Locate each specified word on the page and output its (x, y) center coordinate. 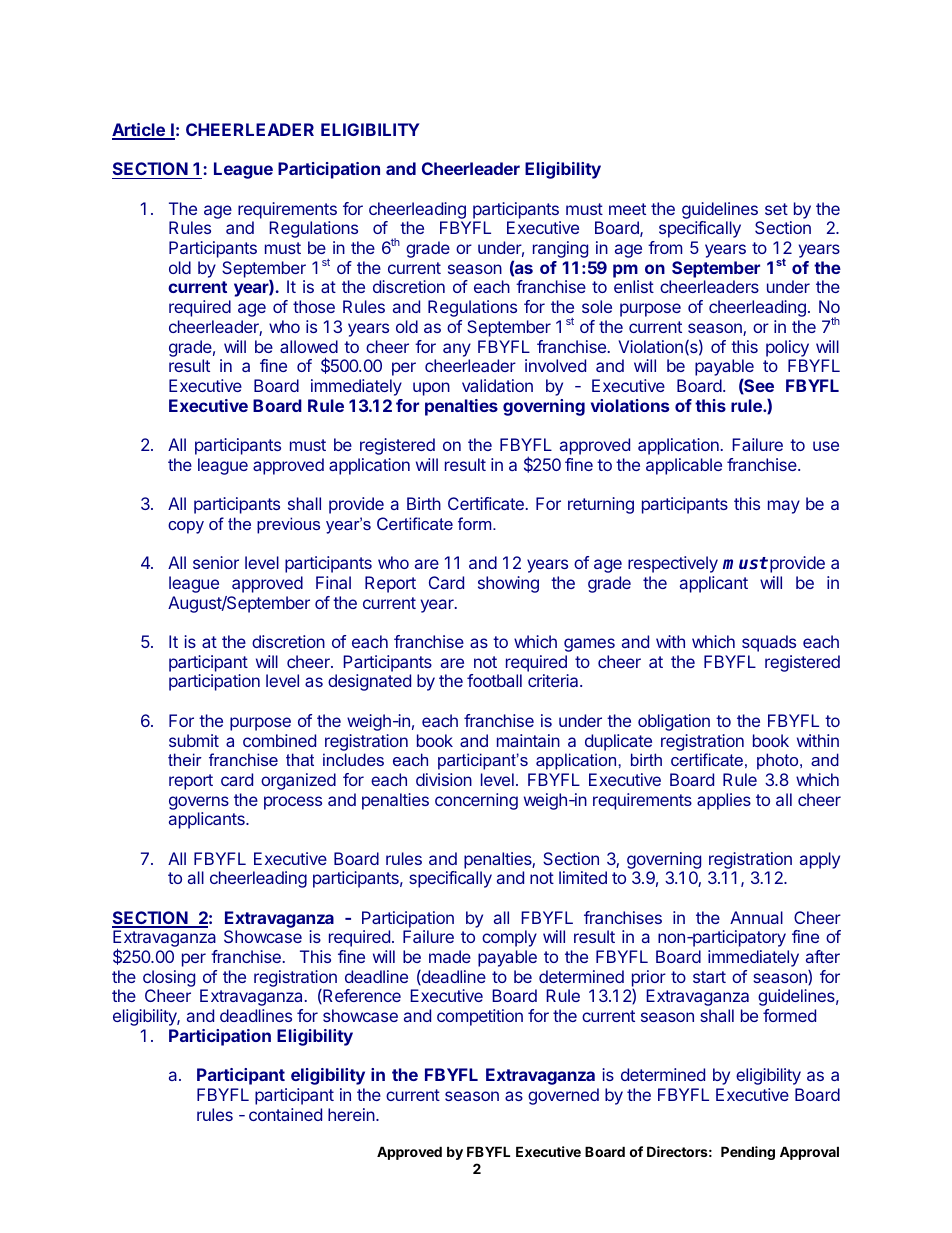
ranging (560, 249)
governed (563, 1096)
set (776, 209)
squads (769, 643)
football (494, 680)
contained (285, 1114)
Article (139, 131)
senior (216, 562)
